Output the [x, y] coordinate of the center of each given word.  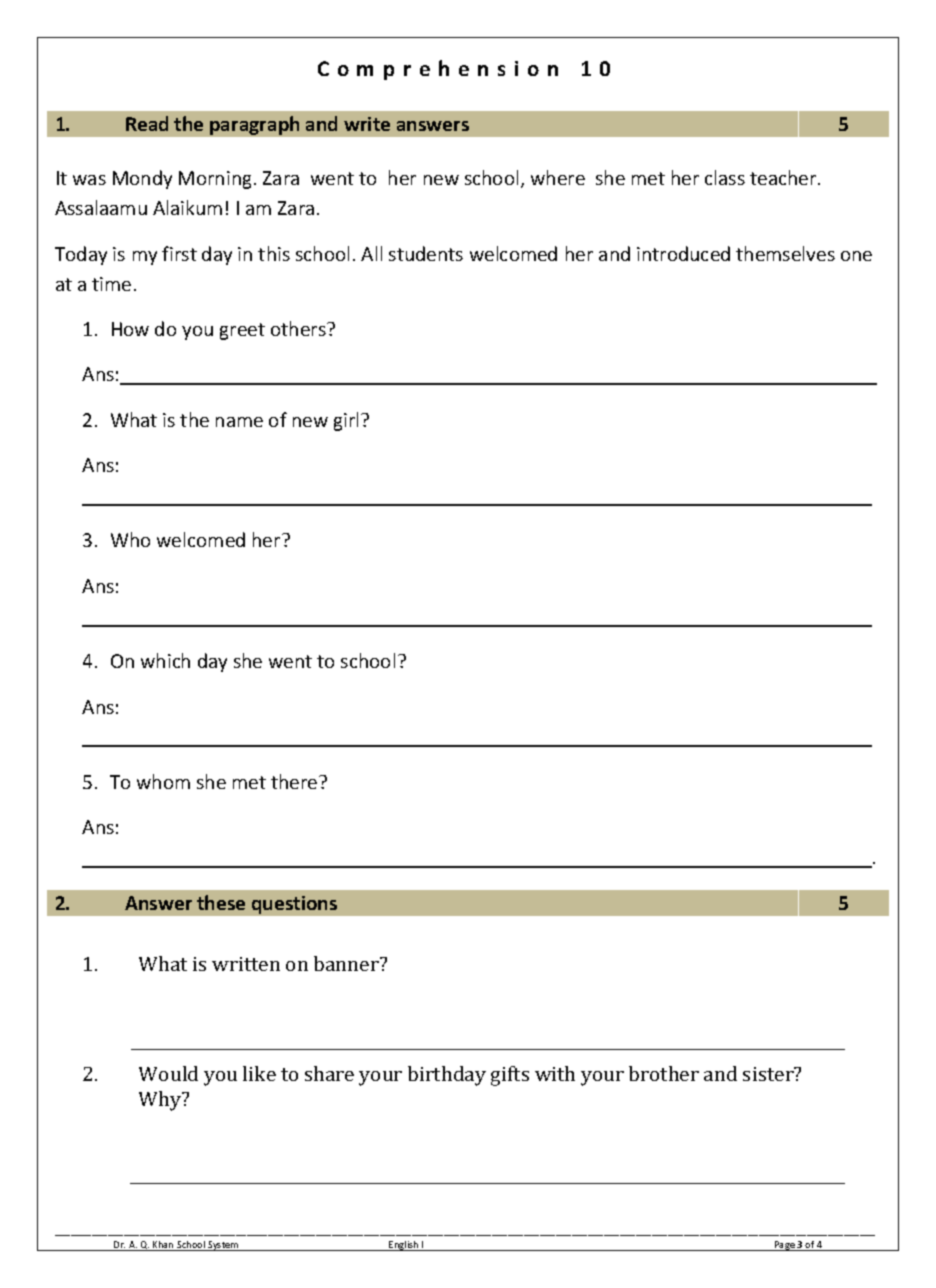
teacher [784, 177]
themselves [785, 253]
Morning [215, 180]
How [130, 329]
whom [163, 781]
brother [664, 1073]
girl [348, 421]
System [223, 1246]
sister [769, 1074]
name [239, 422]
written [246, 964]
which [165, 660]
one [856, 256]
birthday [447, 1076]
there [295, 781]
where [558, 177]
